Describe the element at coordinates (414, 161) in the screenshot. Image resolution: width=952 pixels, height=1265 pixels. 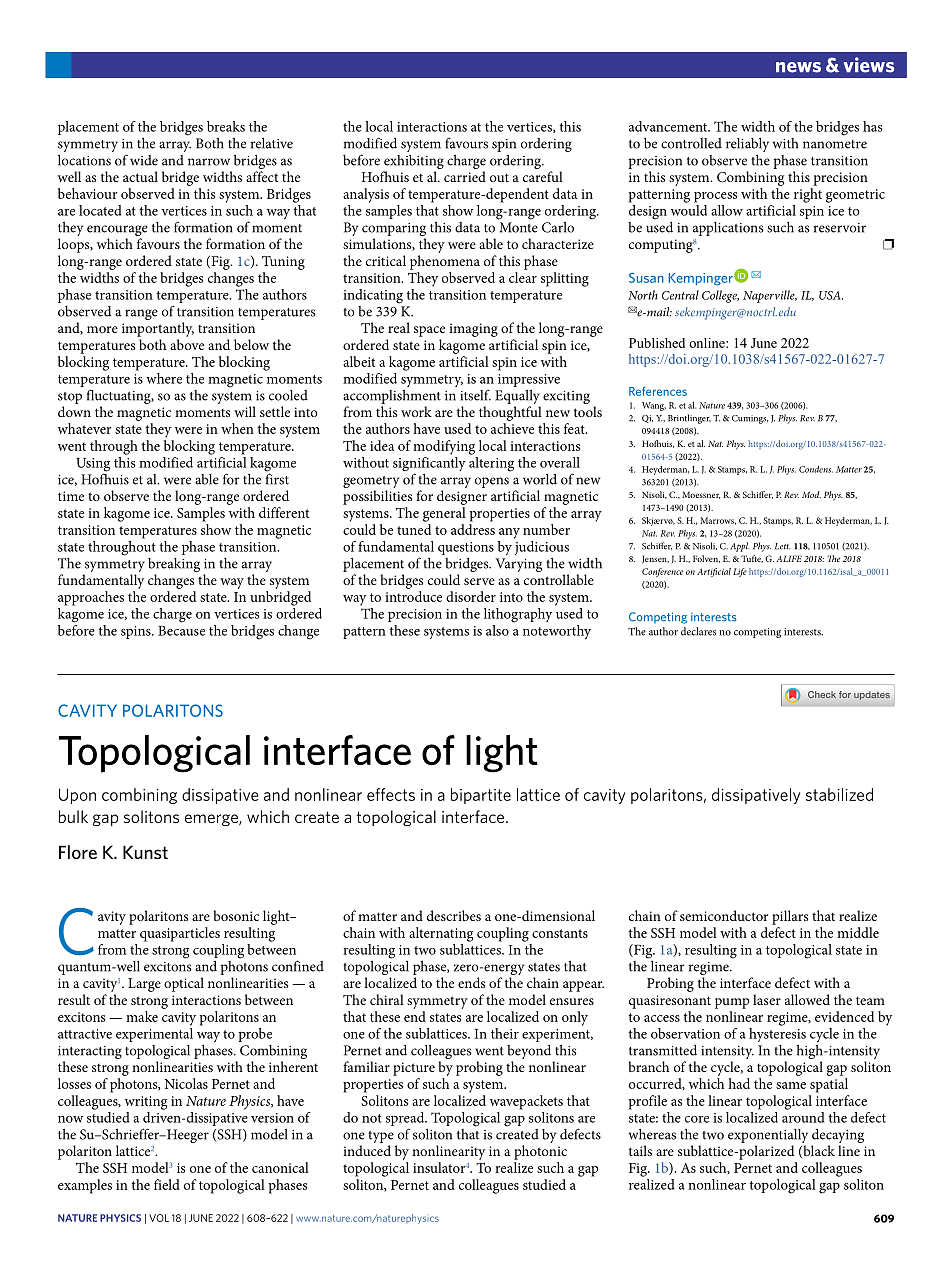
I see `exhibiting` at that location.
